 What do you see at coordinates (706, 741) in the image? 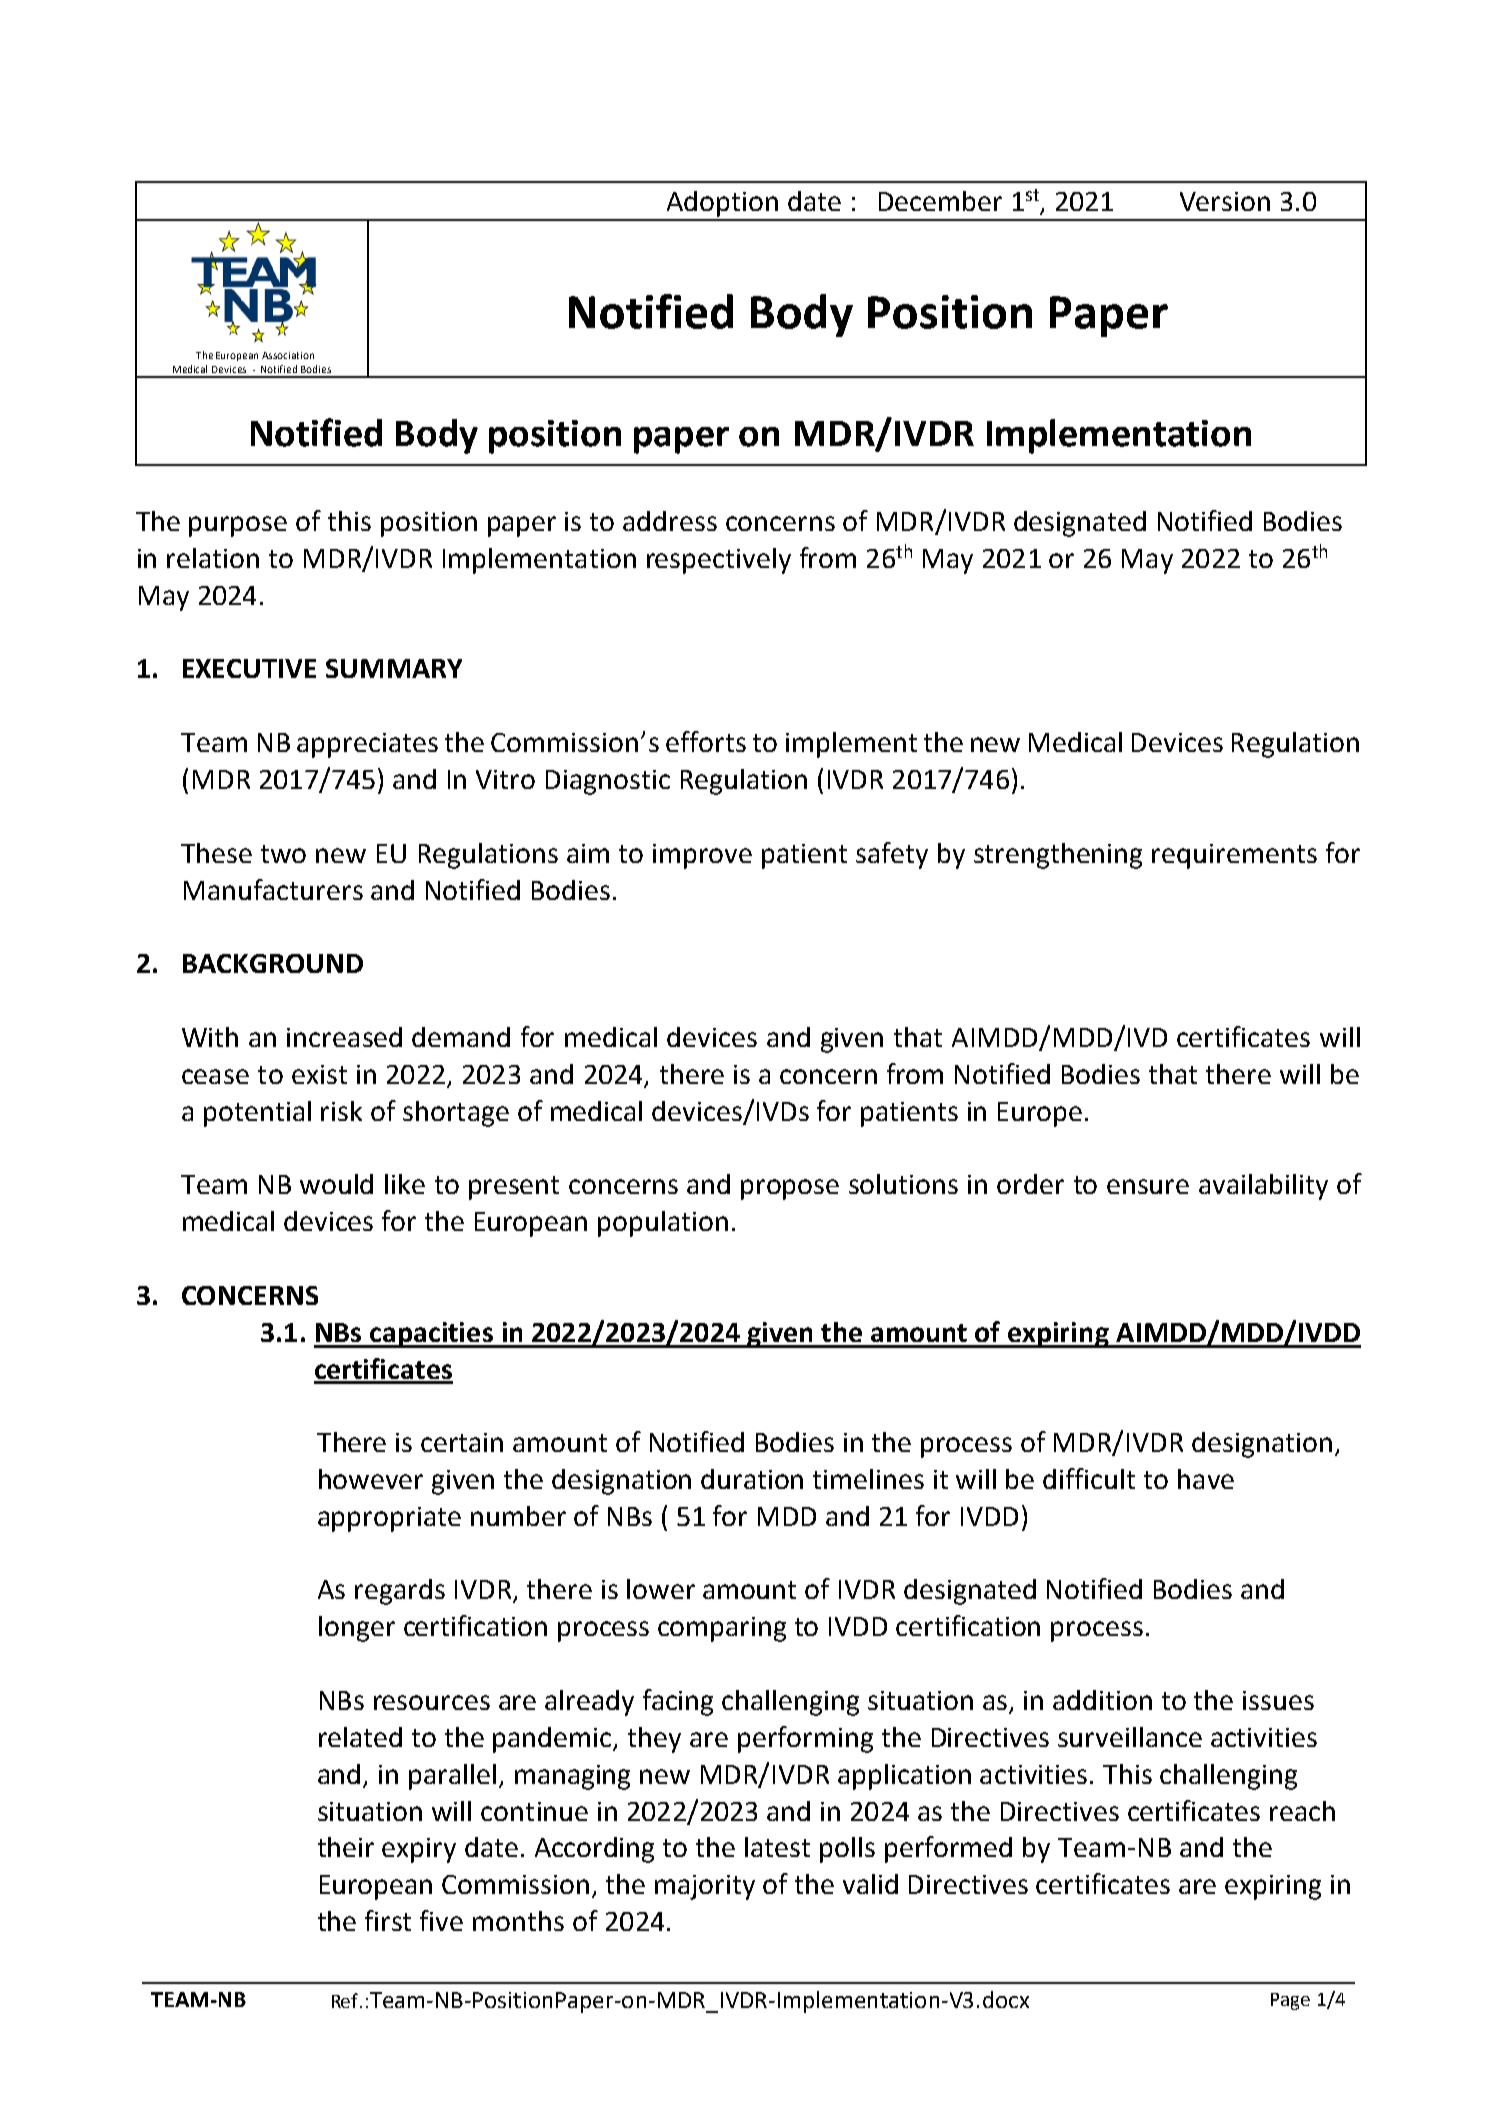
I see `efforts` at bounding box center [706, 741].
